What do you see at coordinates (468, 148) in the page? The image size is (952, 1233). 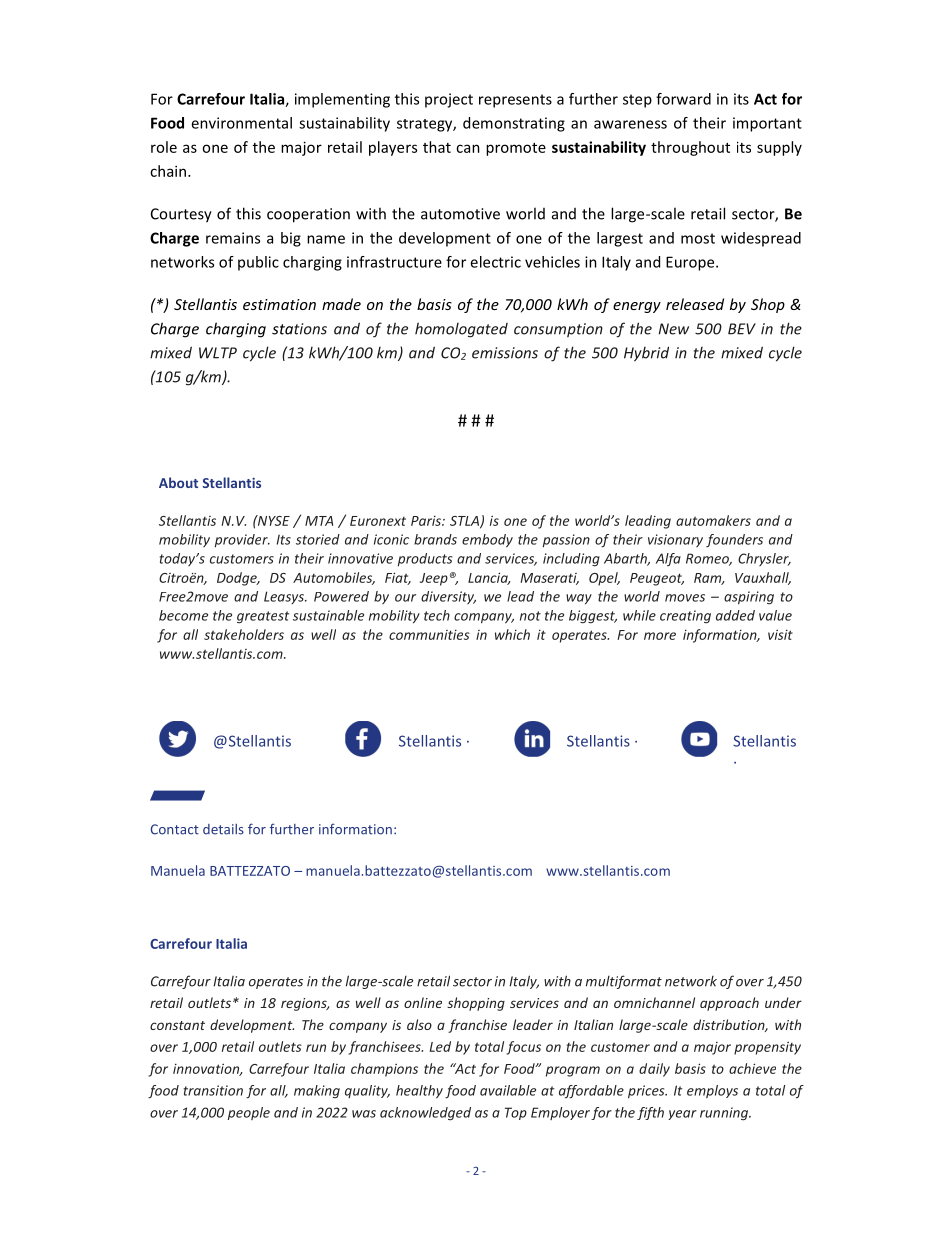 I see `can` at bounding box center [468, 148].
